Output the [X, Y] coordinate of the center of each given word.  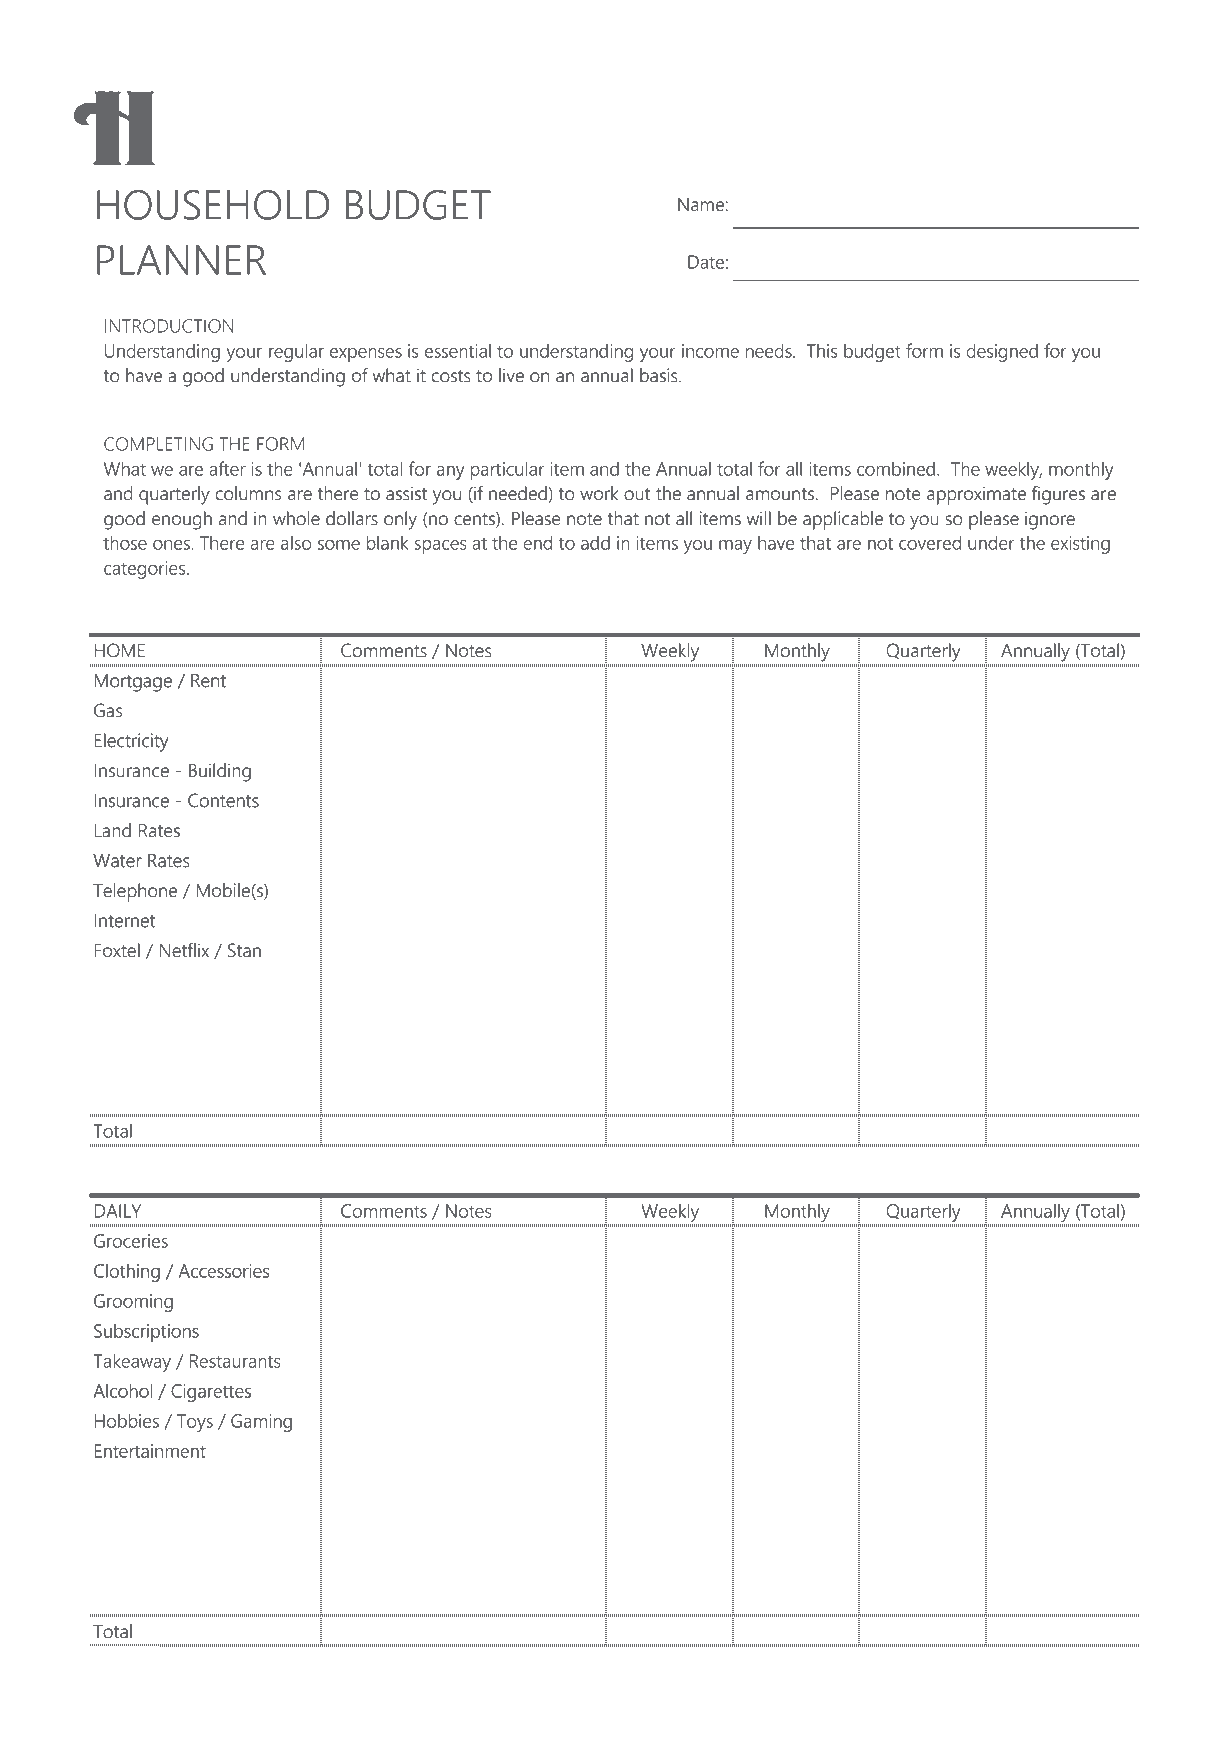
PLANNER [181, 260]
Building [220, 772]
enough [182, 520]
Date [706, 262]
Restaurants [235, 1361]
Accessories [224, 1271]
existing [1080, 545]
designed [1002, 353]
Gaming [261, 1423]
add [595, 543]
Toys [195, 1423]
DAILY [118, 1211]
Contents [223, 800]
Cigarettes [211, 1393]
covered [930, 543]
